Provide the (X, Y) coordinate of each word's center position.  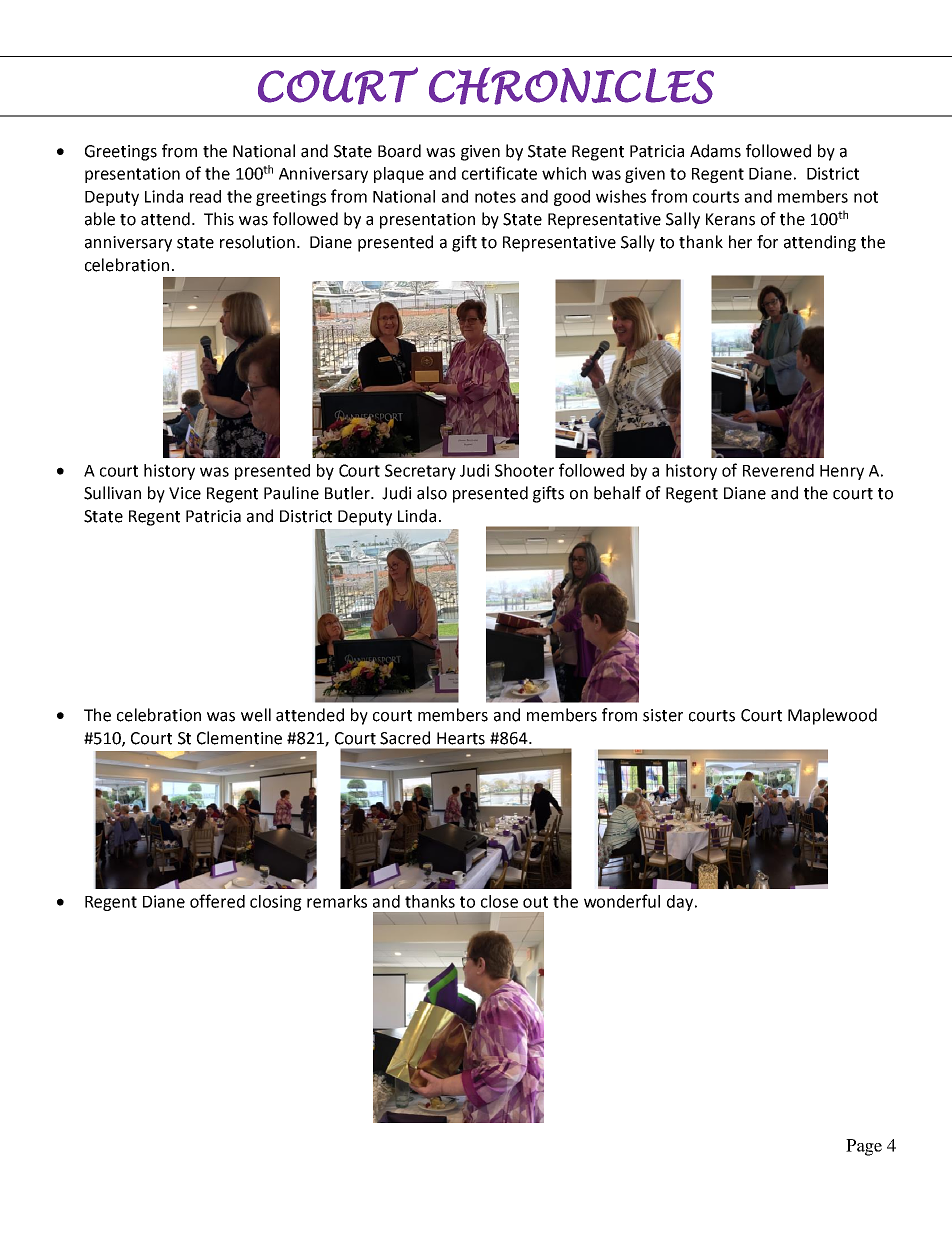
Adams (715, 151)
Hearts (461, 738)
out (535, 902)
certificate (499, 173)
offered (217, 901)
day (681, 903)
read (205, 196)
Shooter (524, 470)
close (499, 901)
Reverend (778, 470)
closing (276, 903)
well (256, 715)
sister (663, 715)
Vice (185, 493)
